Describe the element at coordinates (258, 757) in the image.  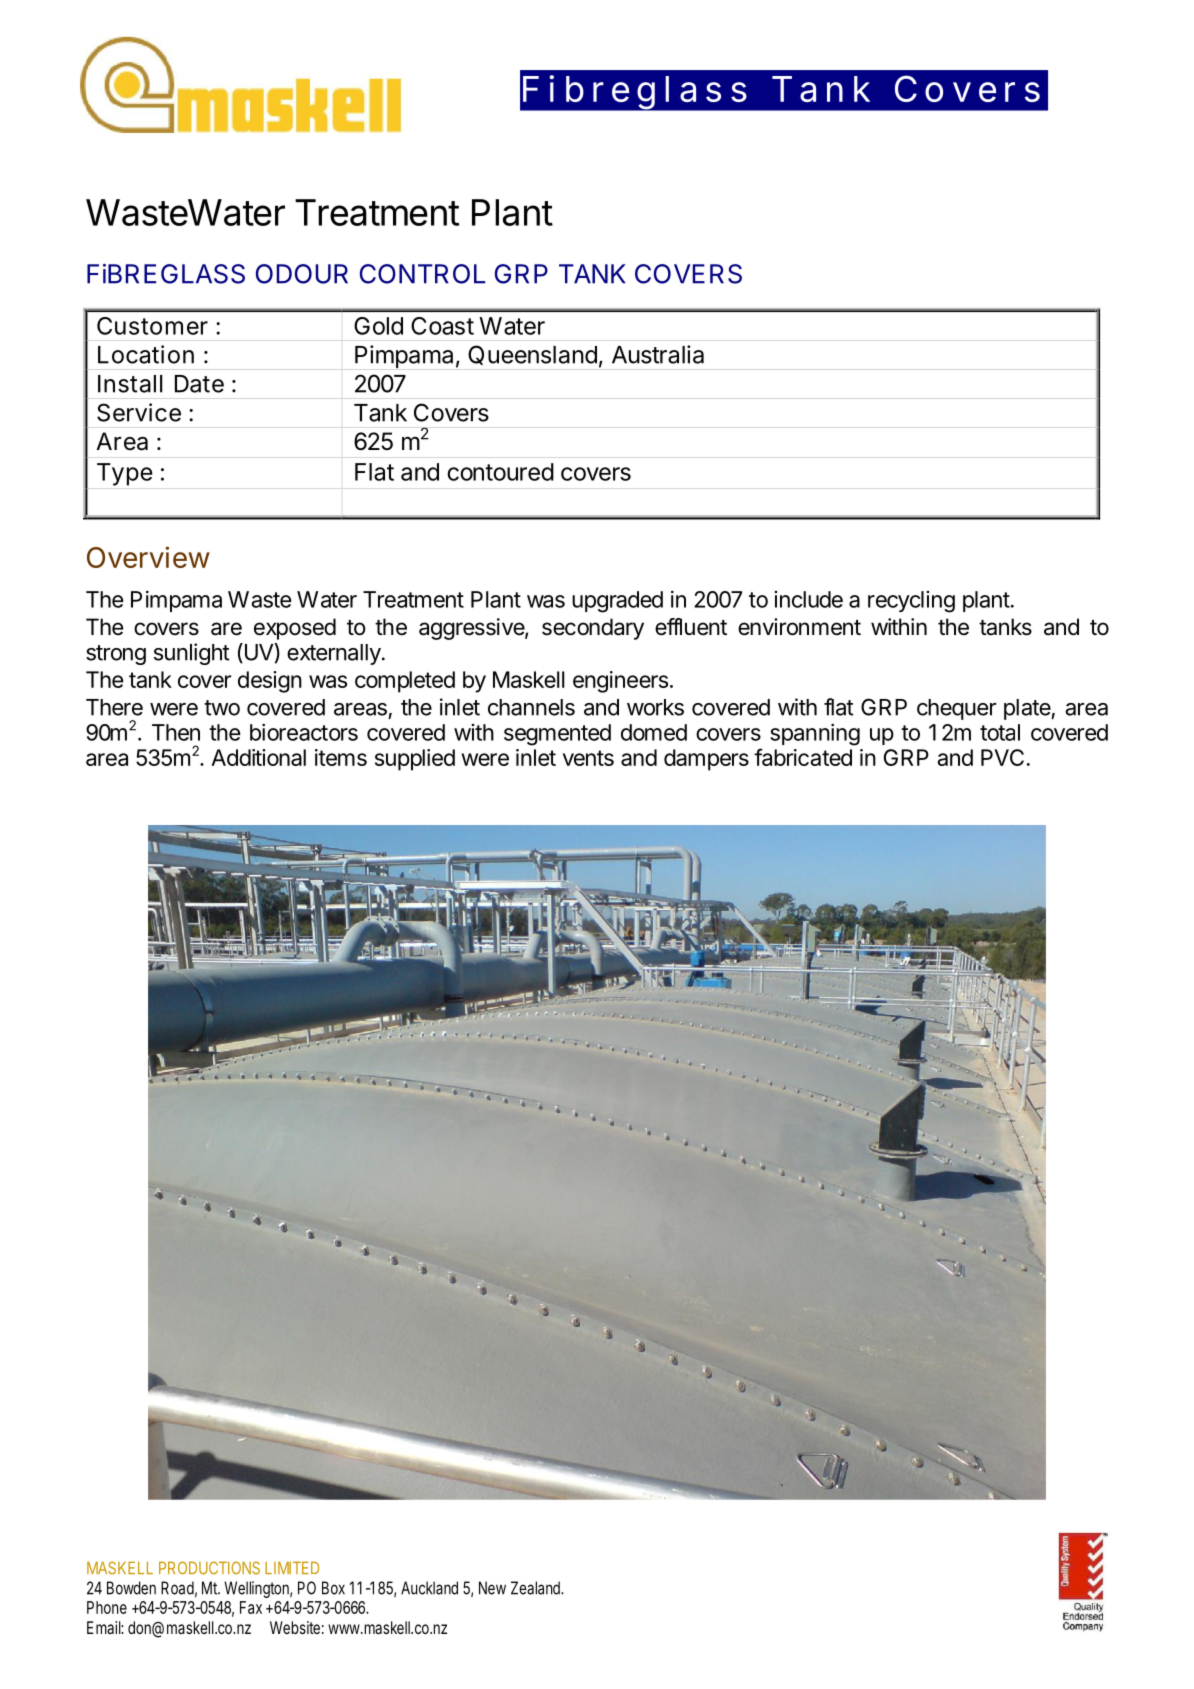
I see `Additional` at that location.
